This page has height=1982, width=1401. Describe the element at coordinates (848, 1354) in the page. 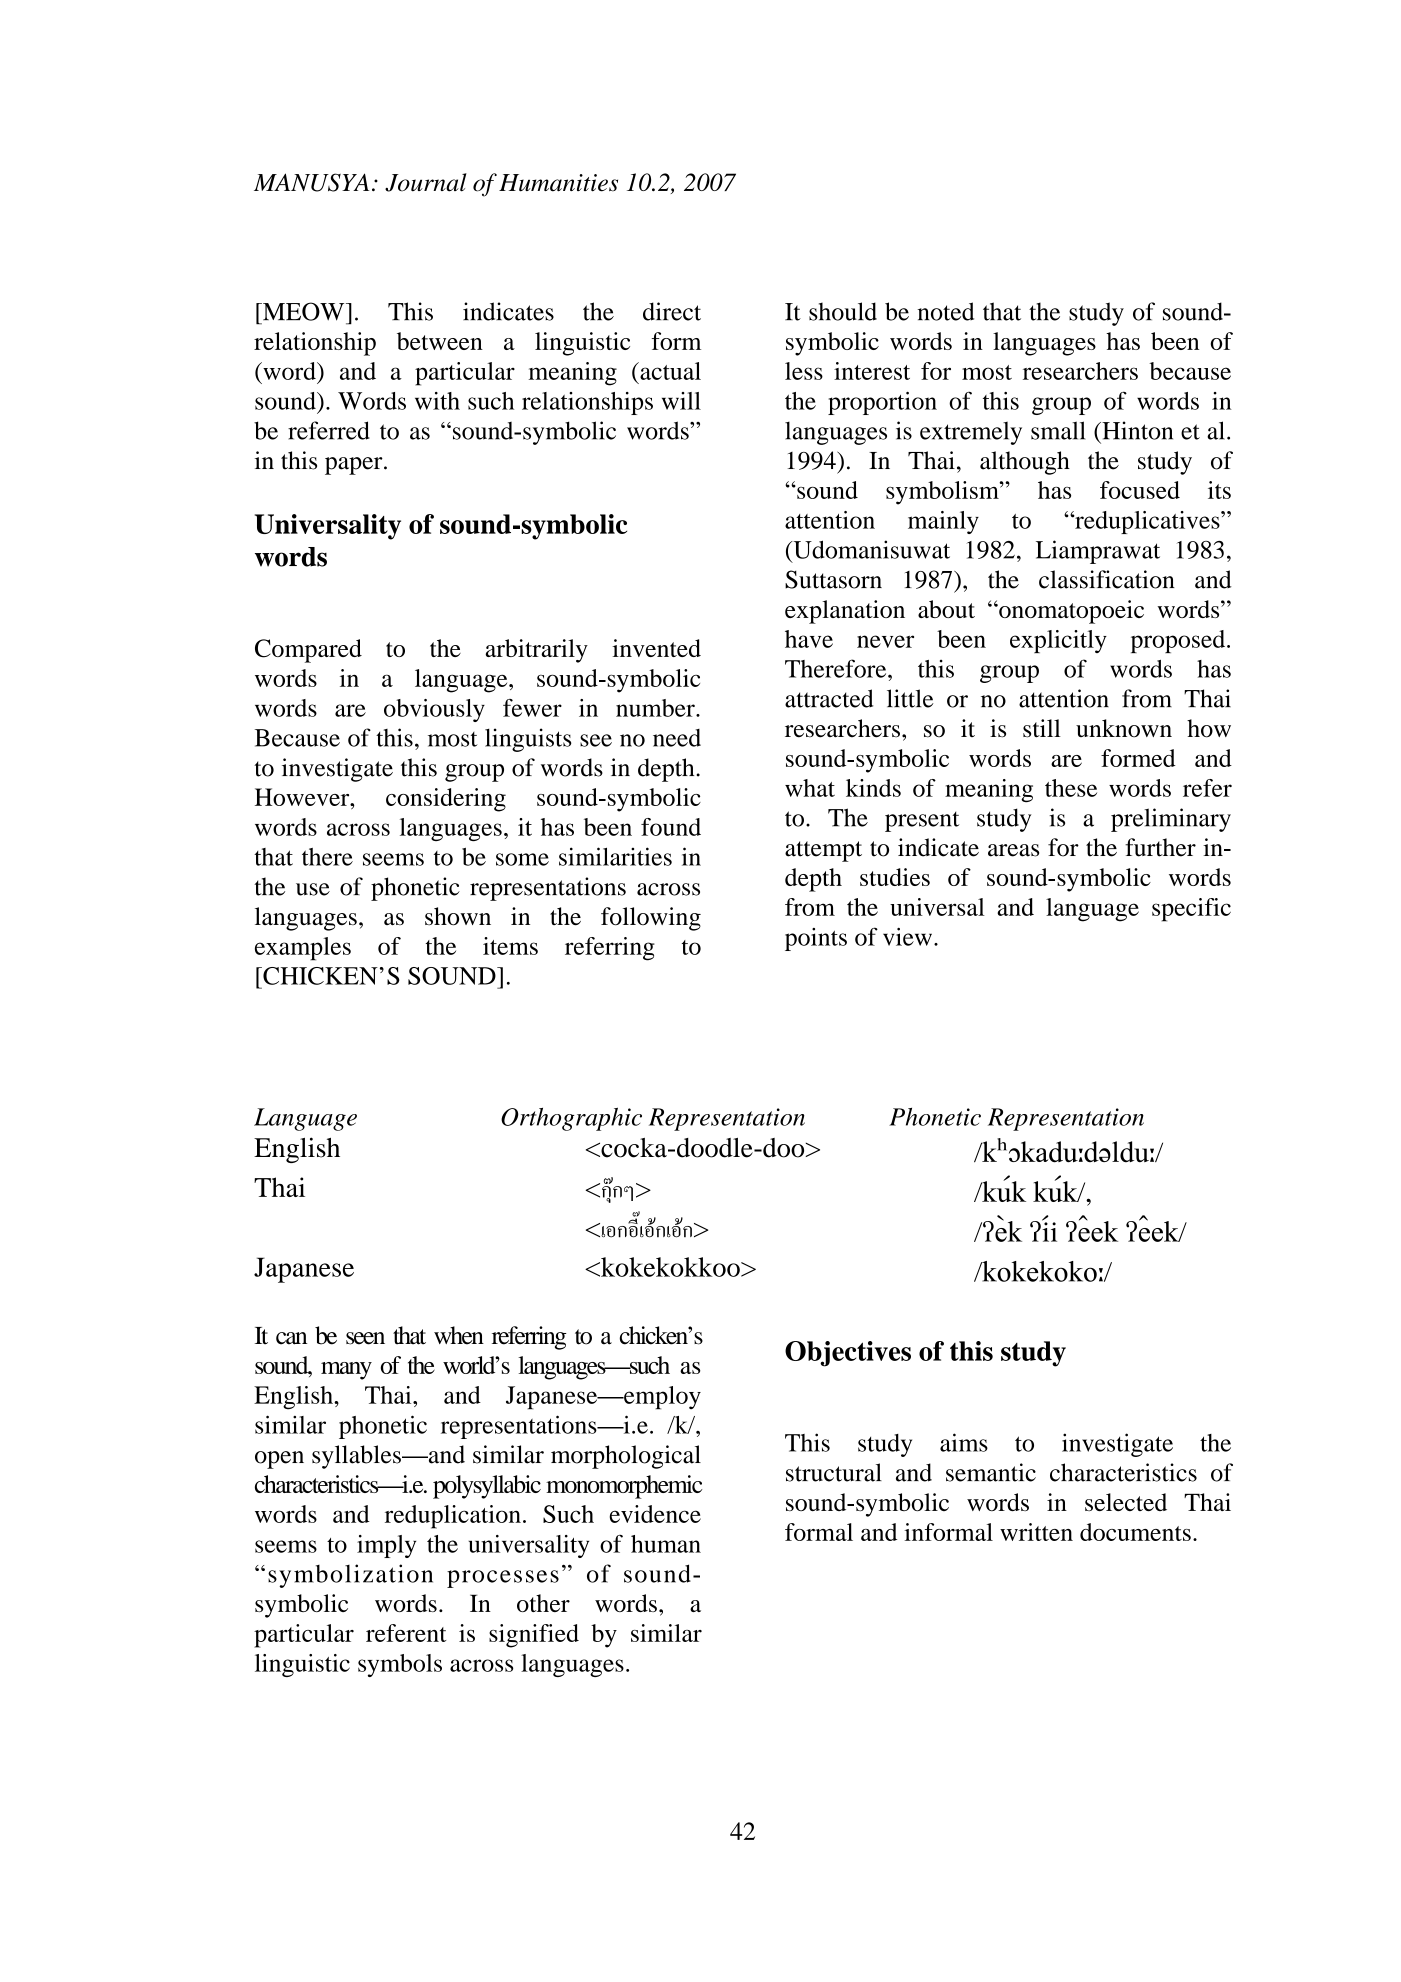

I see `Objectives` at that location.
